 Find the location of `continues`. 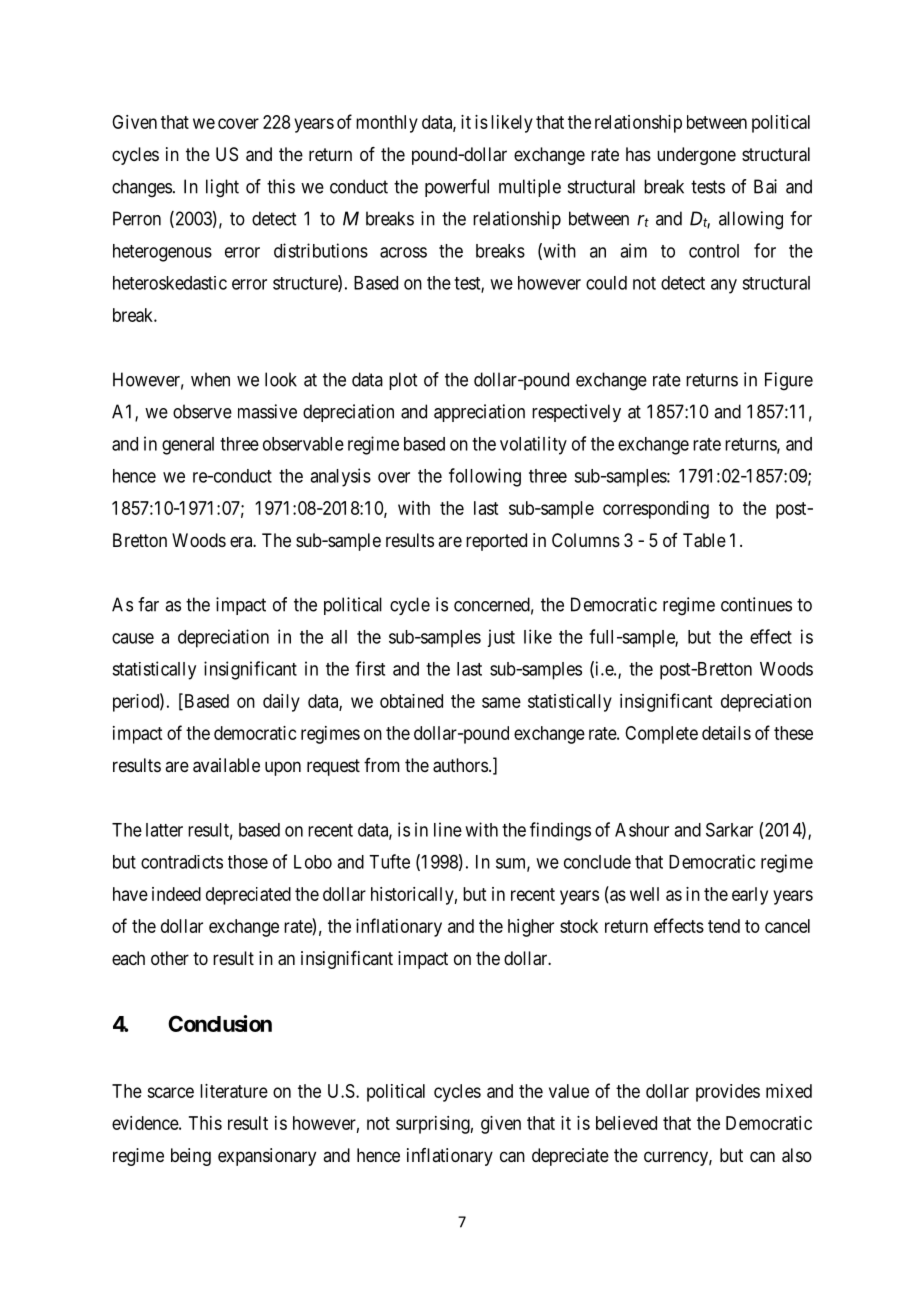

continues is located at coordinates (756, 604).
